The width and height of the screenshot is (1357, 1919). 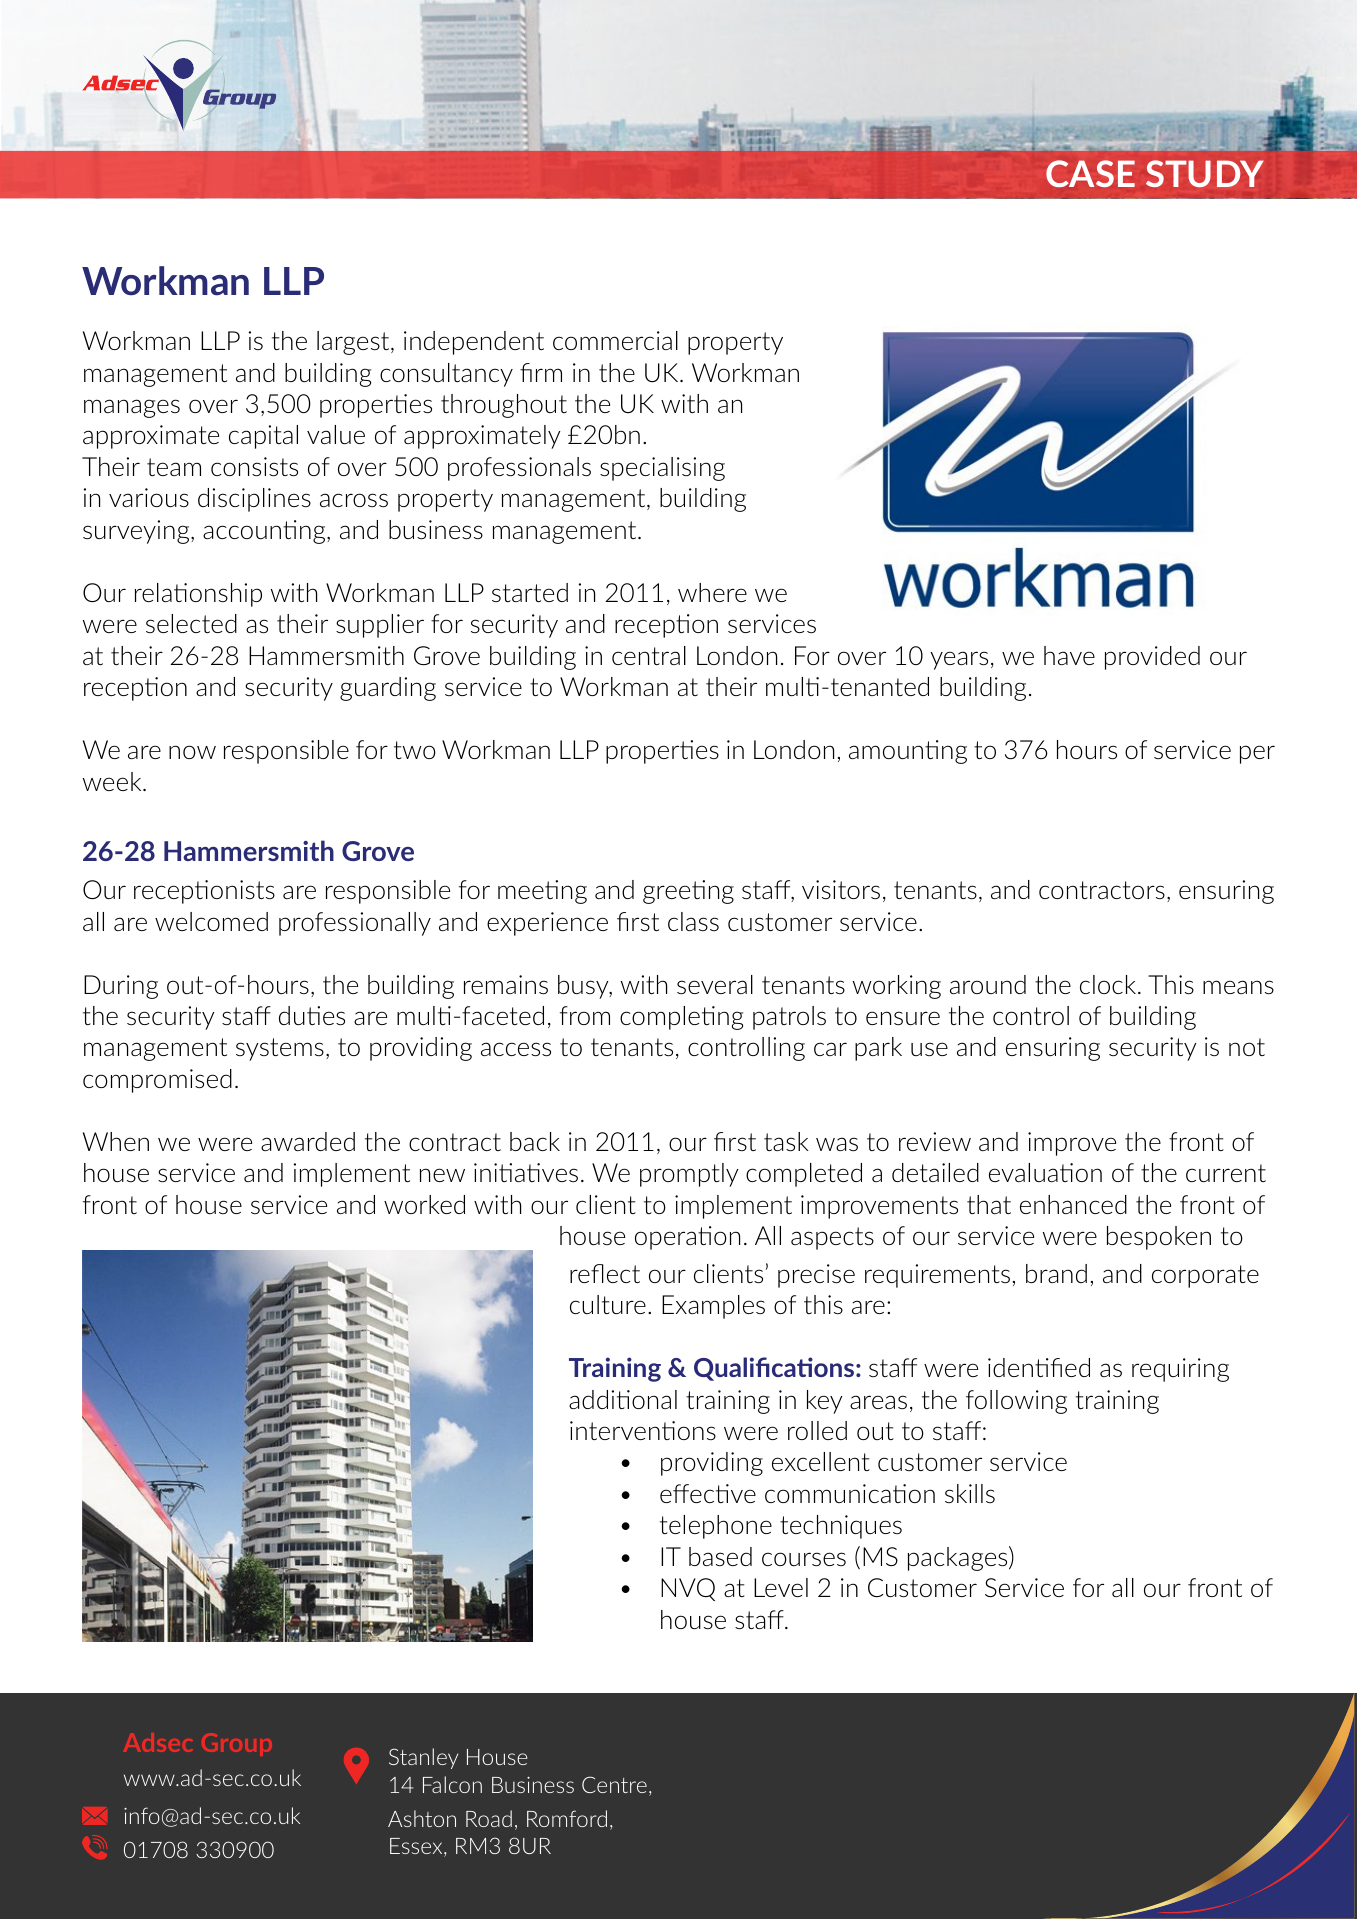 I want to click on skills, so click(x=970, y=1493).
